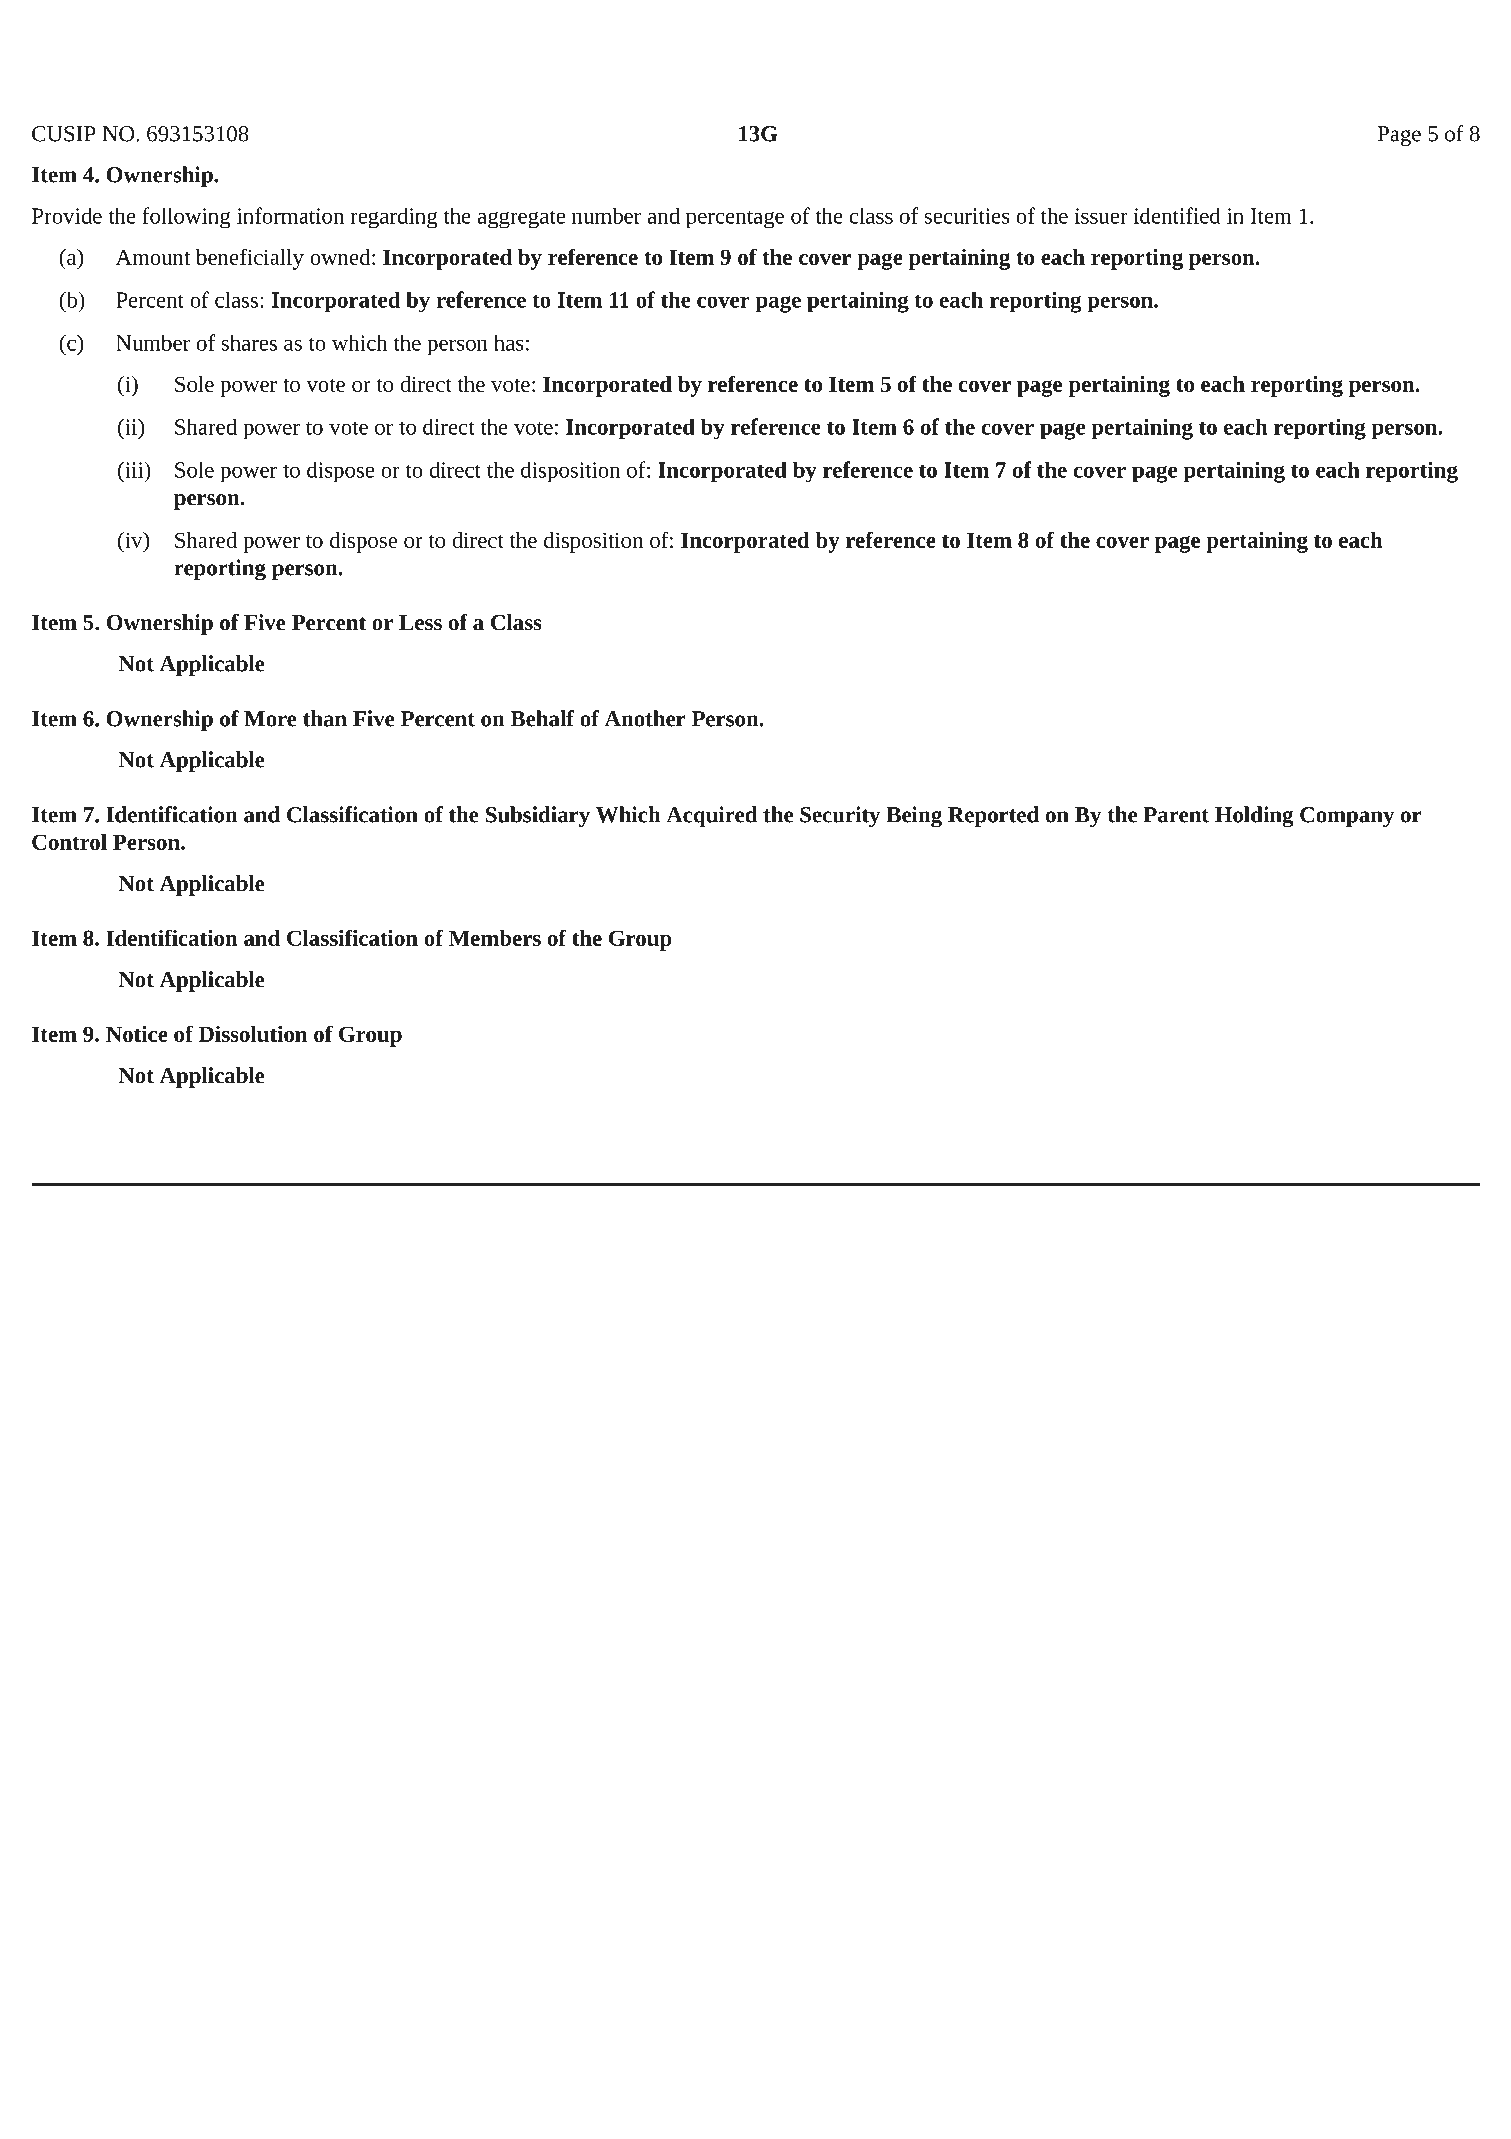 This screenshot has height=2139, width=1511. I want to click on Another, so click(645, 718).
